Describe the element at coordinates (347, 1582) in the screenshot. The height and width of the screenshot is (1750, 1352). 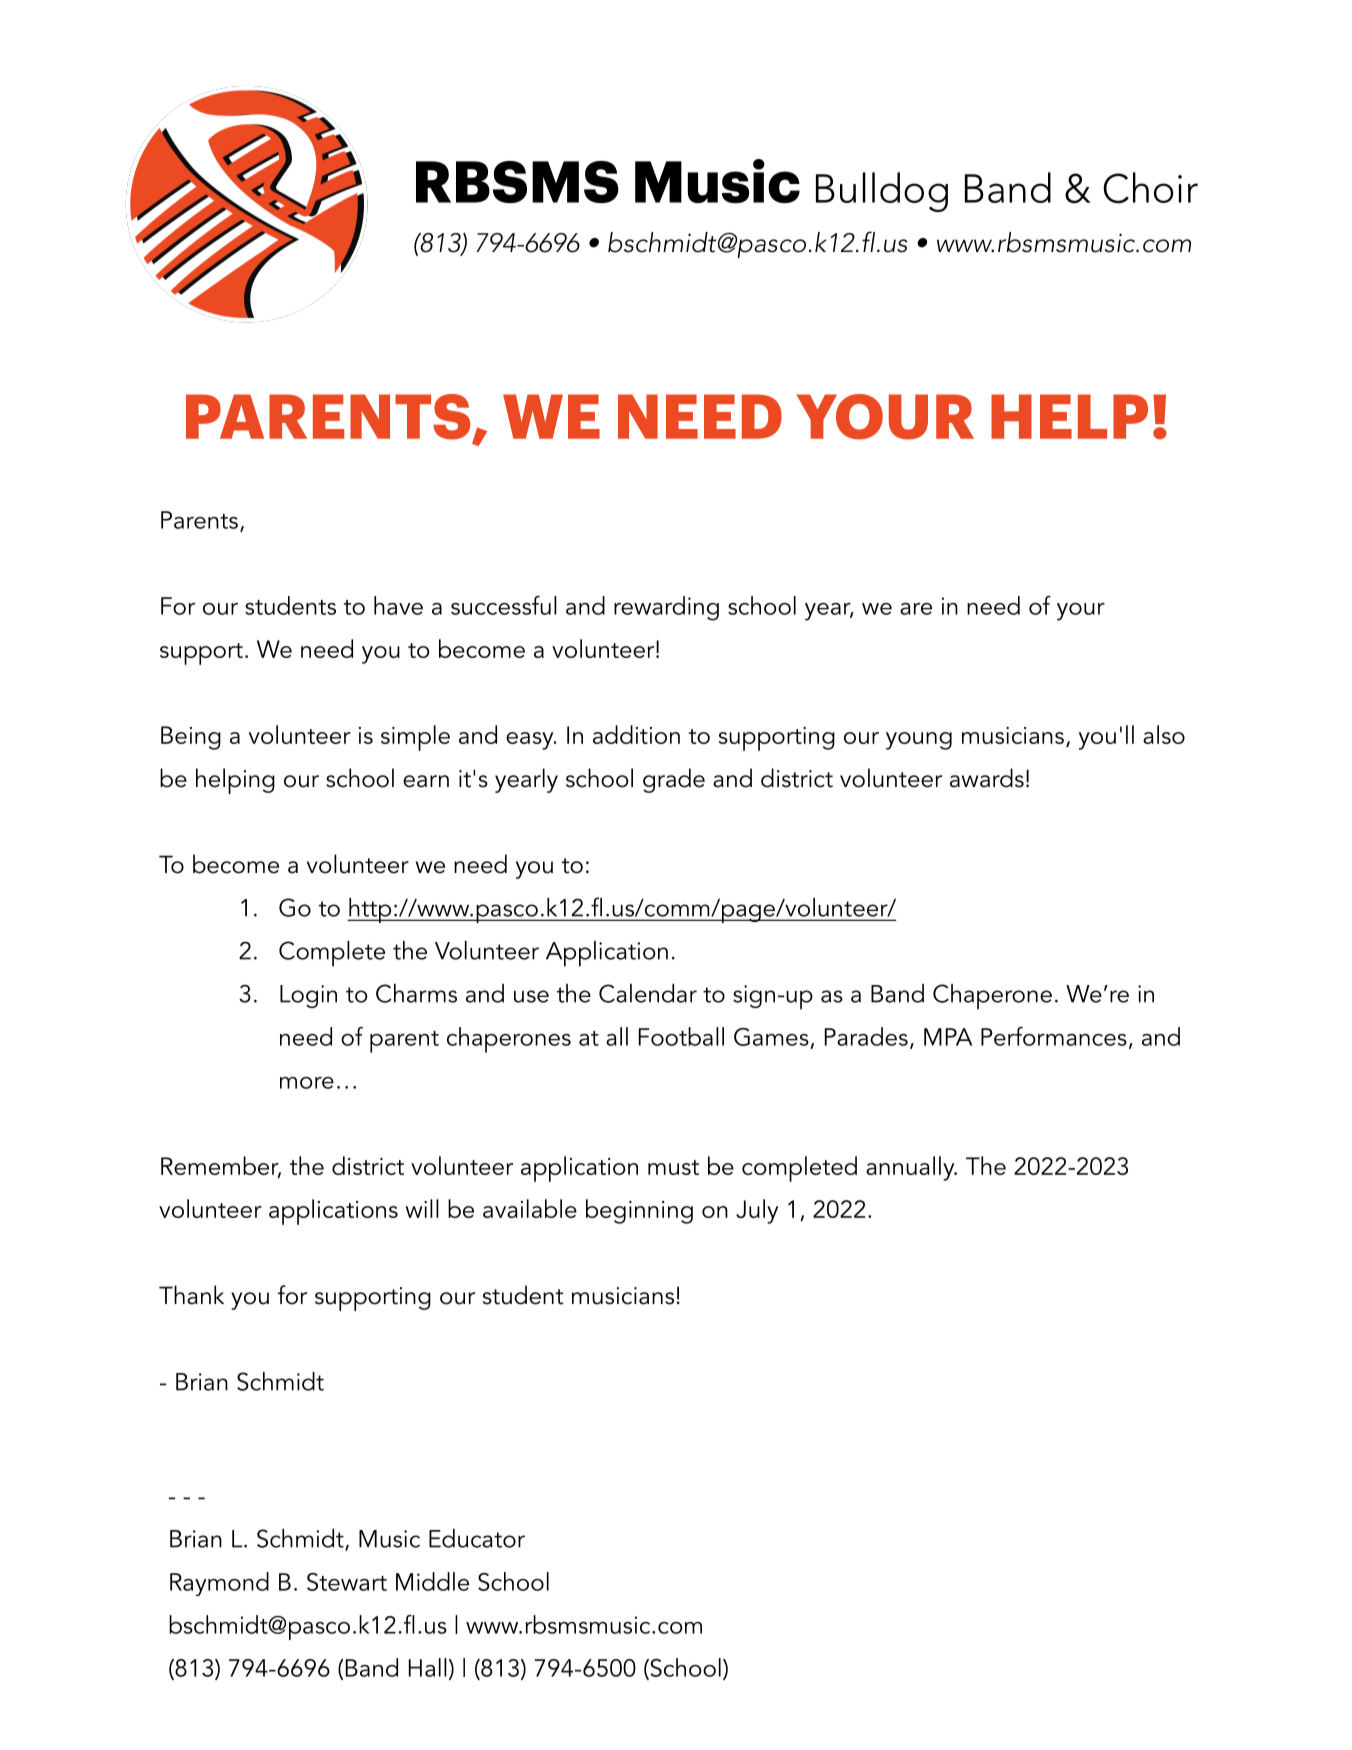
I see `Stewart` at that location.
